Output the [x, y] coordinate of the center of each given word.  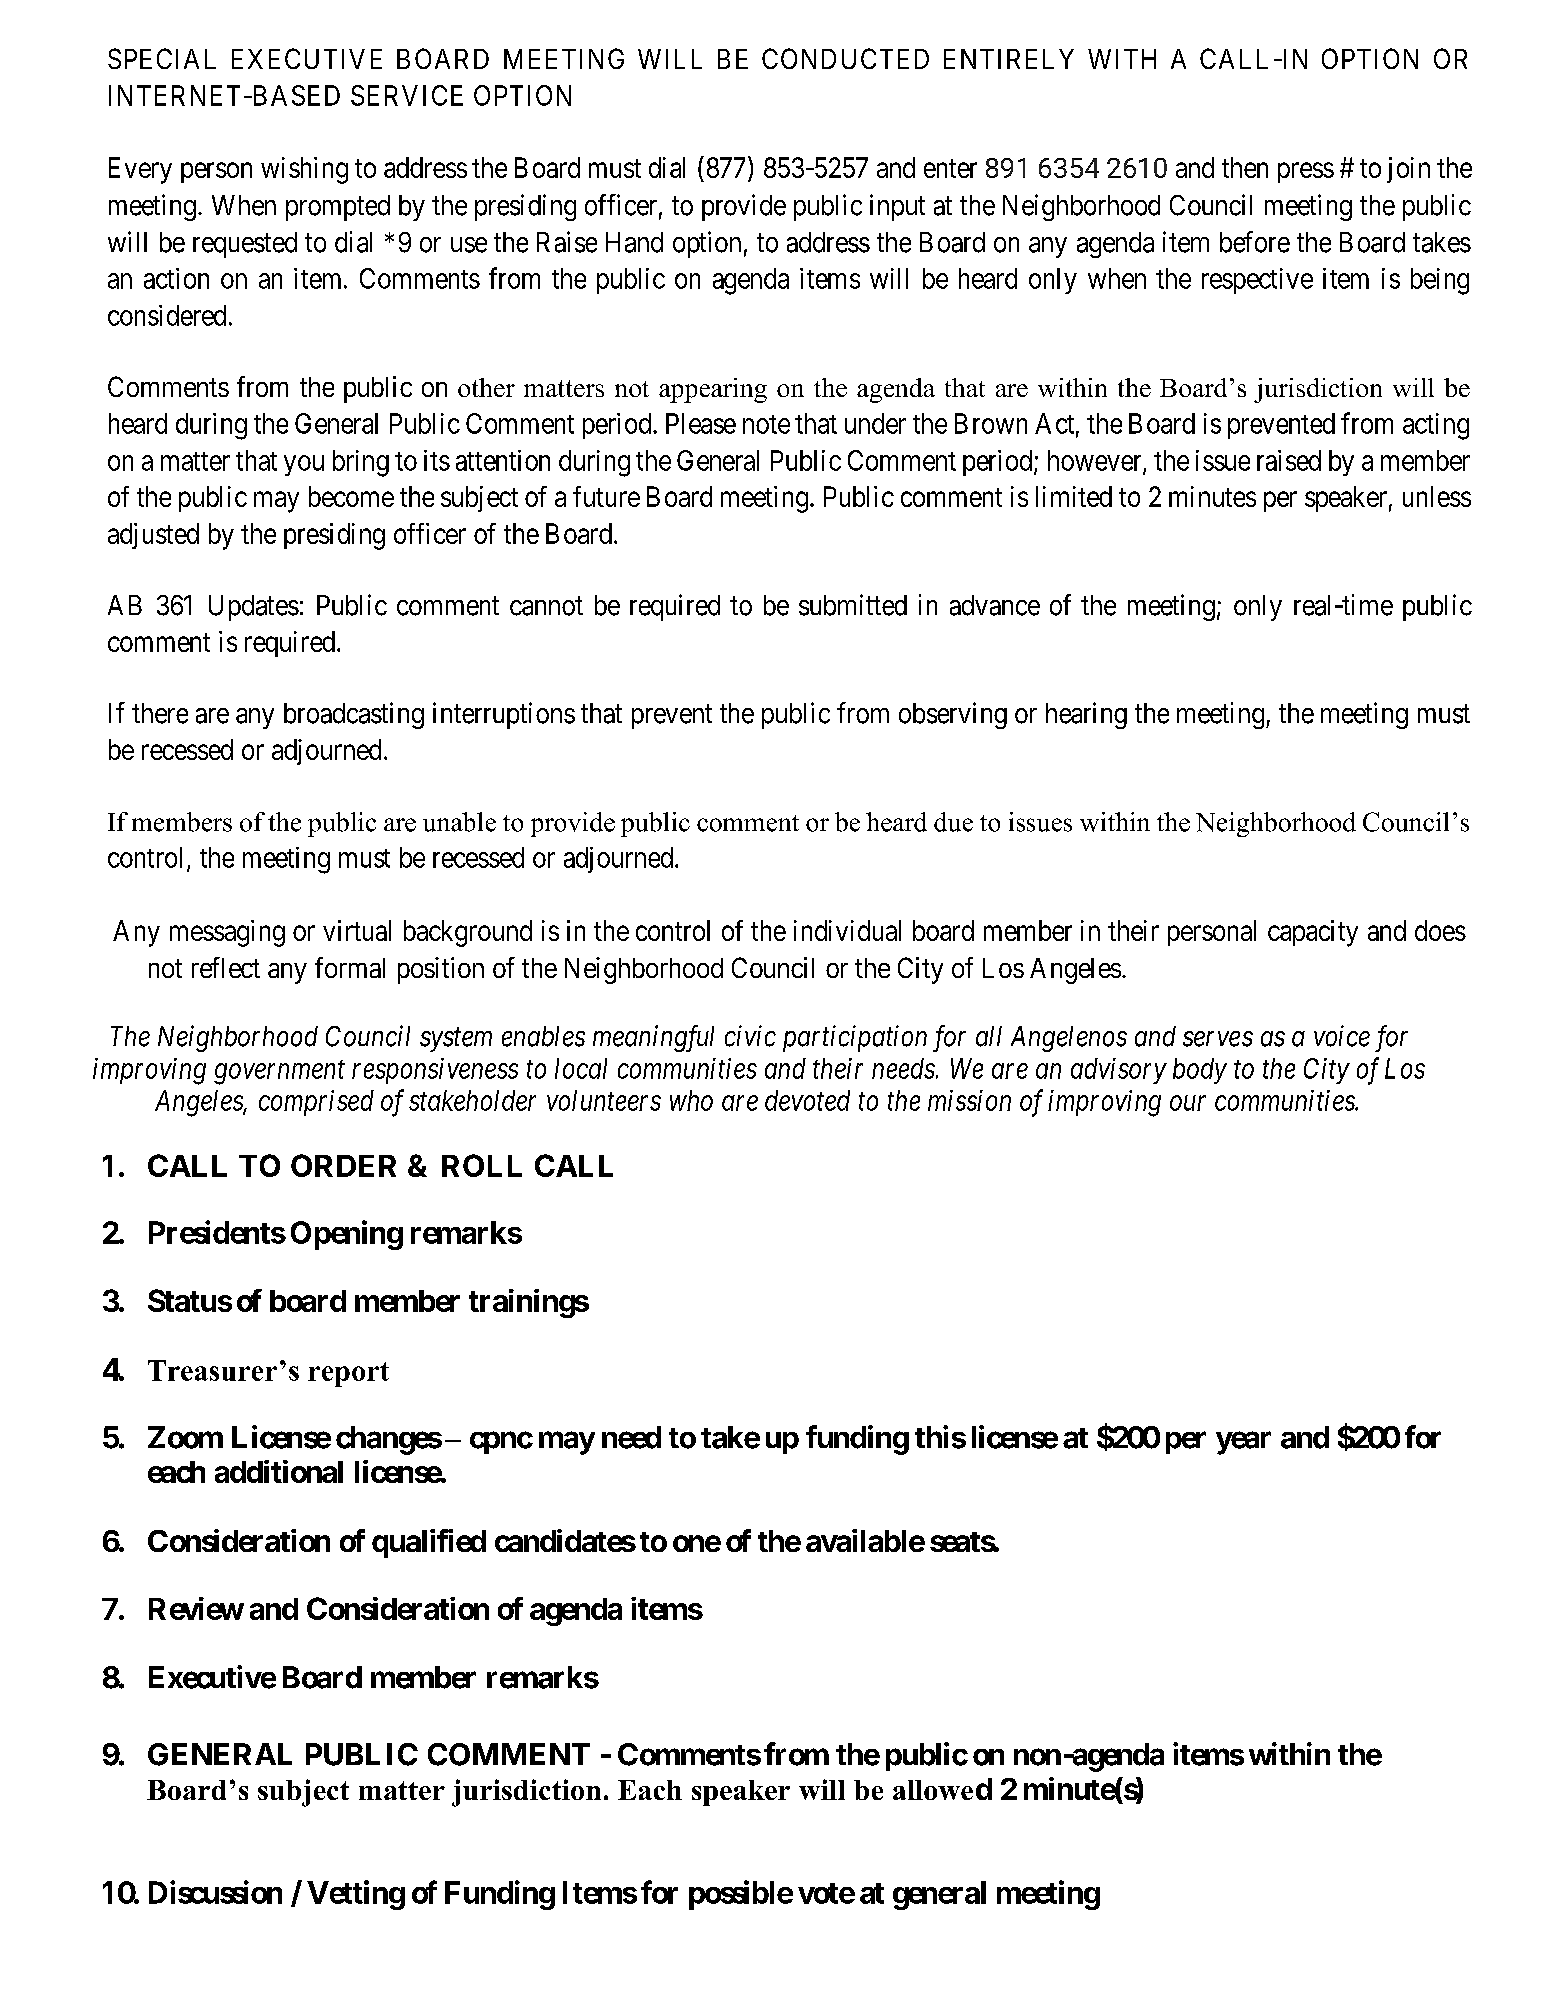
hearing [1086, 715]
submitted [853, 605]
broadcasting [354, 715]
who [691, 1100]
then [1245, 167]
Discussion [215, 1892]
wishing [304, 170]
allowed [942, 1789]
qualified [429, 1543]
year [1243, 1443]
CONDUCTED [845, 58]
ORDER [343, 1165]
